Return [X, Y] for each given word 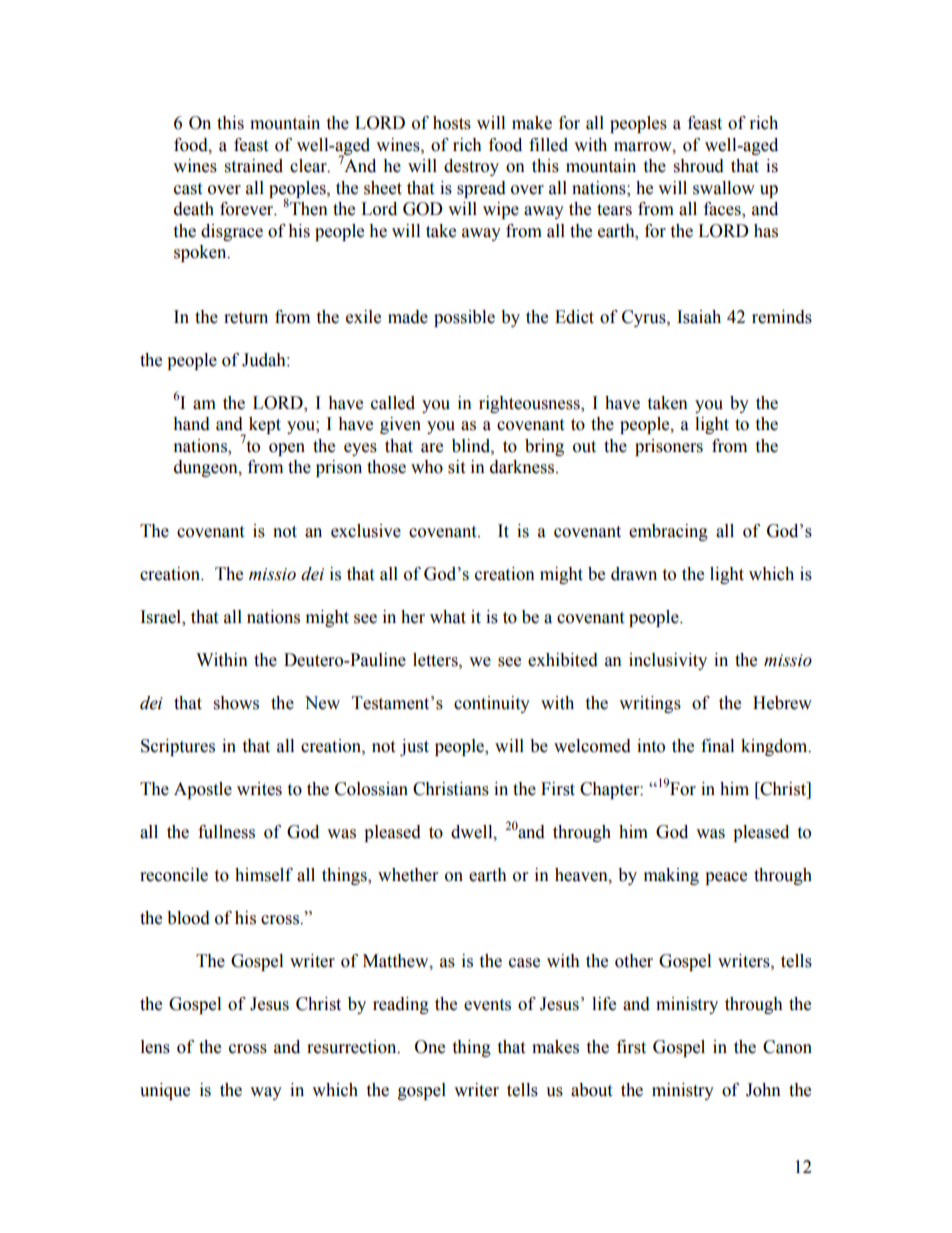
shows [236, 703]
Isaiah [699, 317]
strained [254, 166]
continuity [492, 704]
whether [408, 875]
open [287, 449]
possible [464, 318]
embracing [668, 532]
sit [456, 467]
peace [726, 878]
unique [165, 1091]
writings [650, 704]
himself [264, 875]
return [246, 318]
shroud [699, 166]
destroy [471, 167]
